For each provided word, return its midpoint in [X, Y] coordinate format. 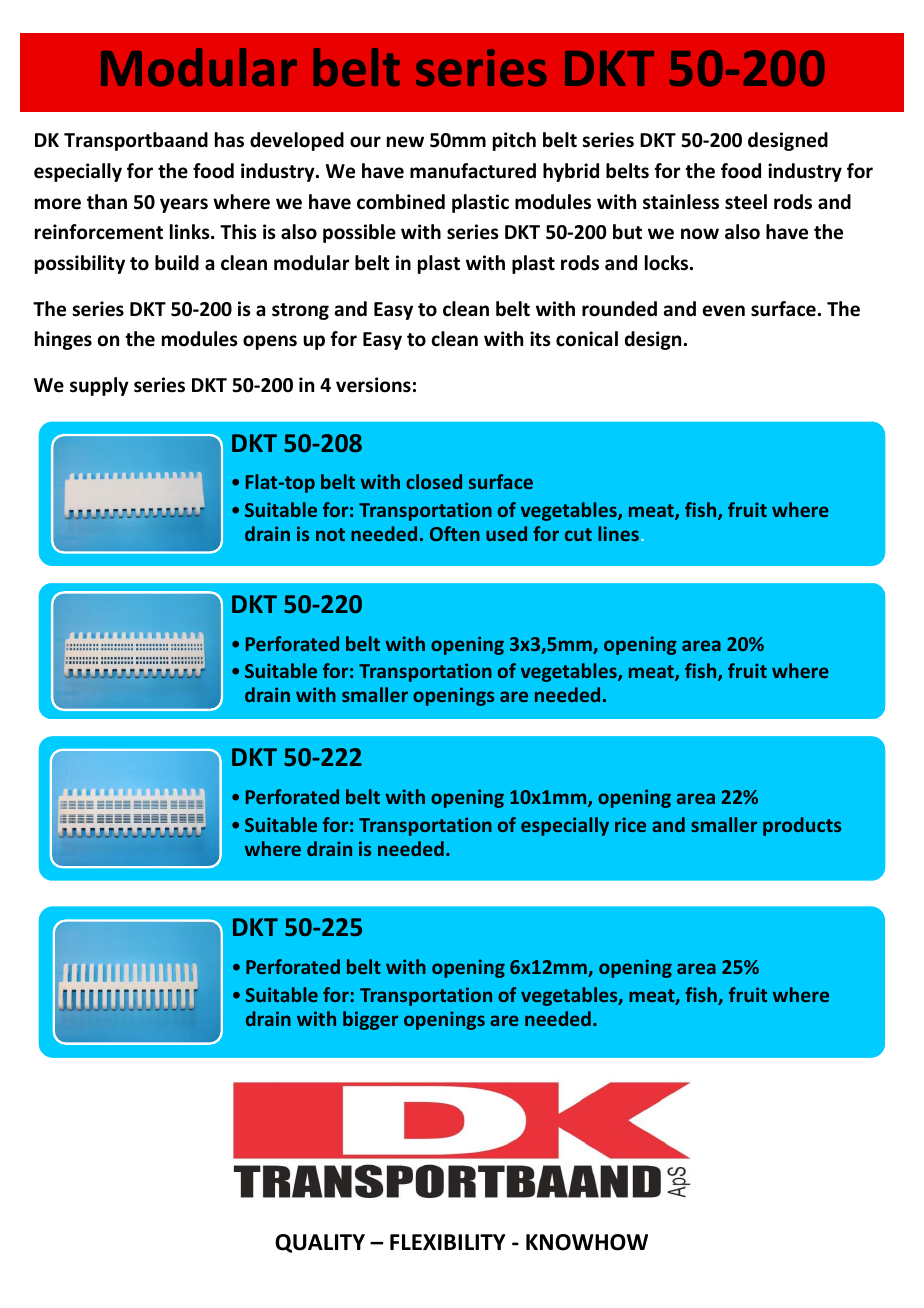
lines [618, 533]
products [802, 826]
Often [455, 533]
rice [630, 824]
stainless [681, 202]
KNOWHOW [587, 1242]
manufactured [473, 171]
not [330, 534]
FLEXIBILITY [448, 1242]
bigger [370, 1020]
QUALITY [320, 1243]
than [107, 201]
